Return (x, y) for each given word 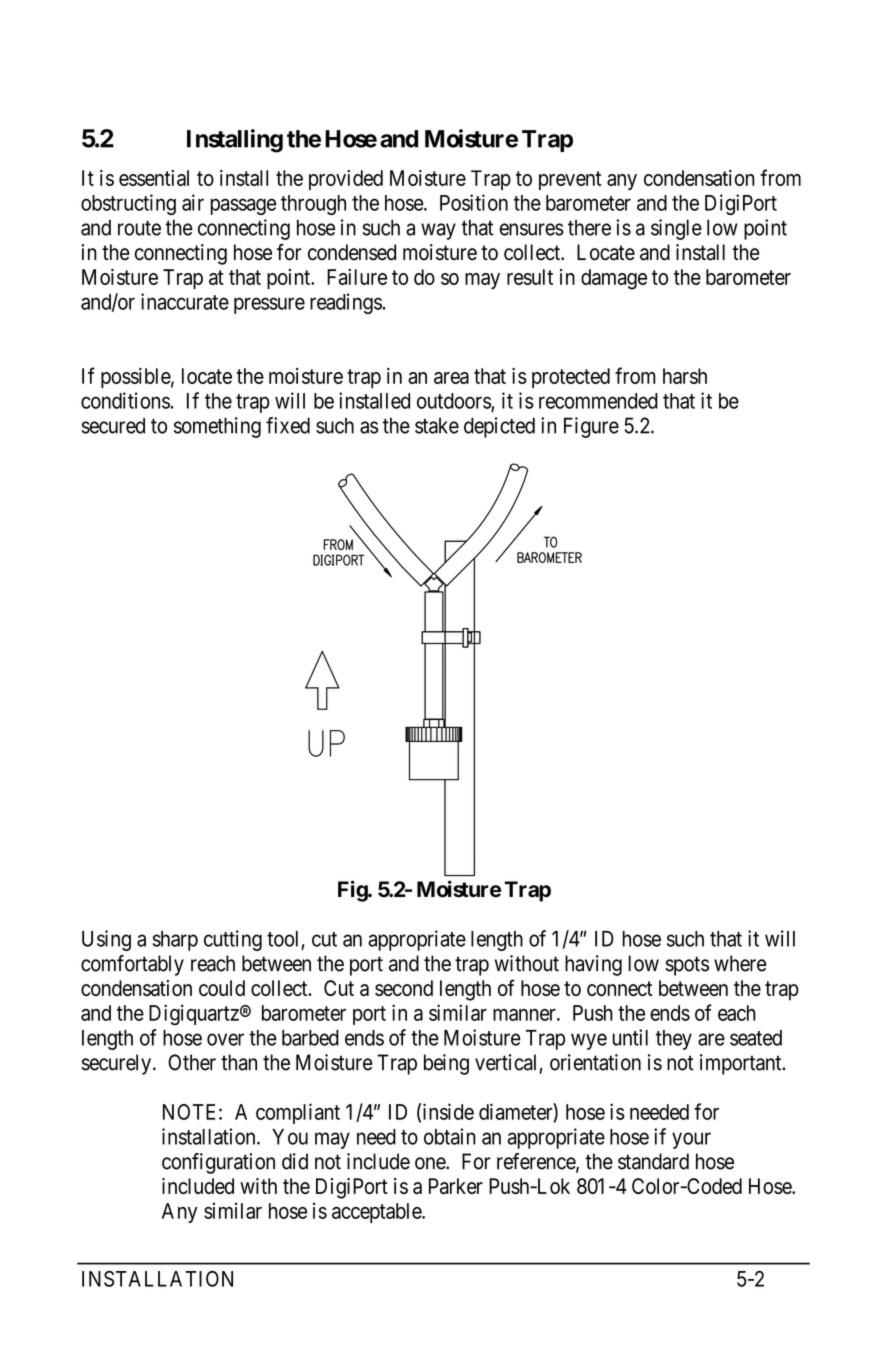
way (438, 231)
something (217, 427)
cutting (233, 940)
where (740, 963)
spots (687, 966)
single (676, 229)
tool (282, 939)
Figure (591, 427)
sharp (175, 941)
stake (437, 425)
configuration (218, 1163)
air (193, 202)
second (404, 988)
